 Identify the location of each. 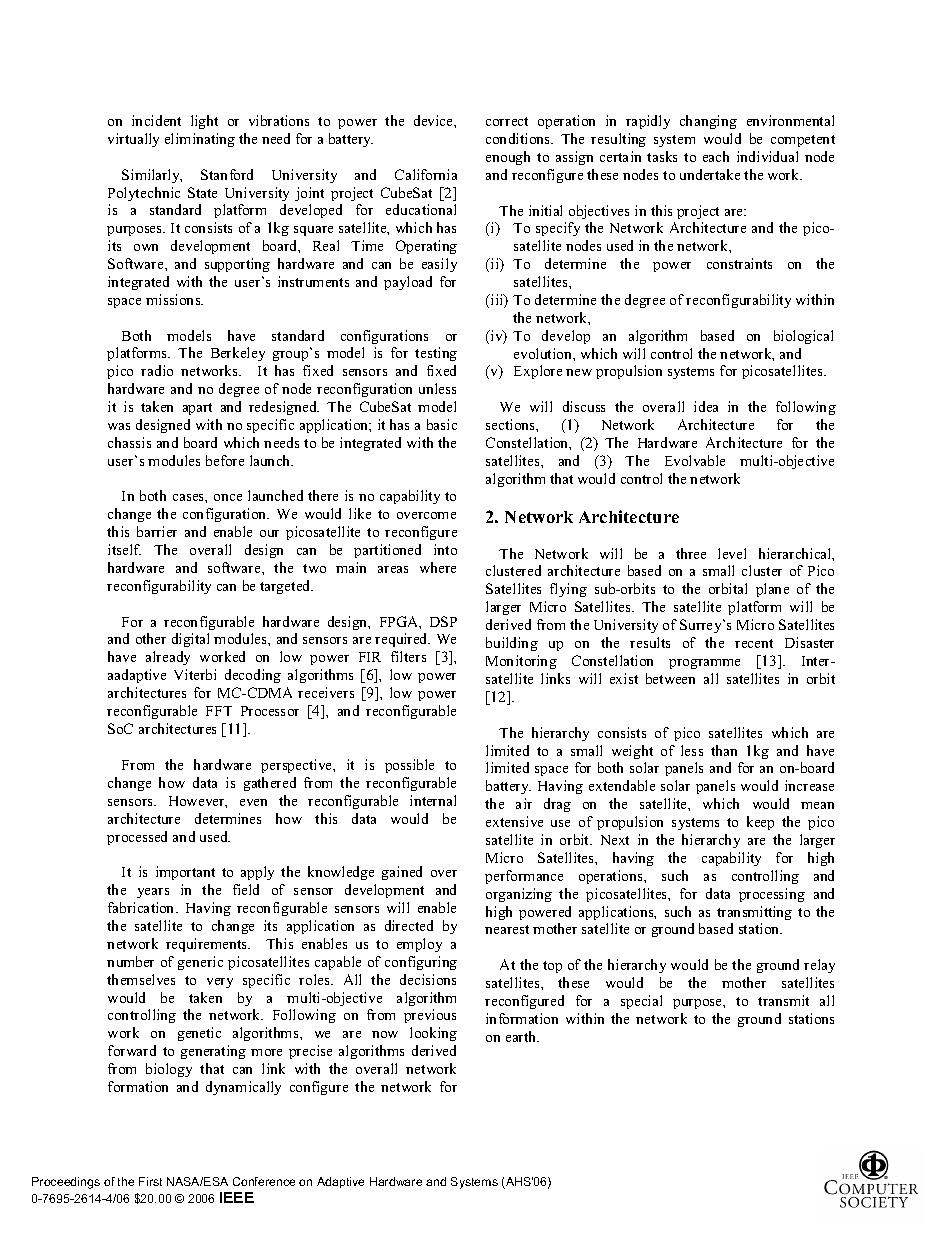
(716, 156).
